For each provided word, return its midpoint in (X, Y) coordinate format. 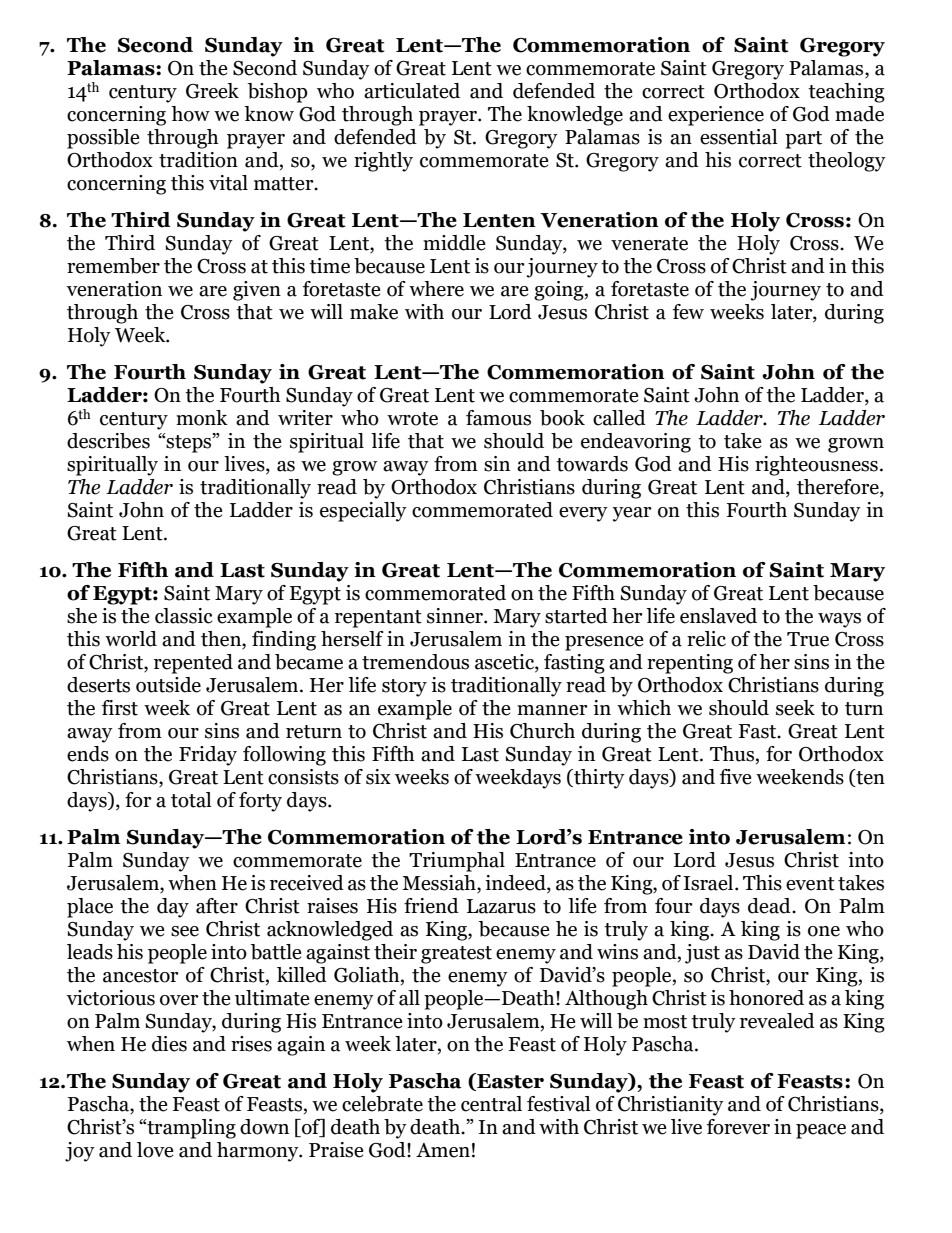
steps (189, 443)
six (378, 777)
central (491, 1104)
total (191, 800)
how (190, 114)
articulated (412, 91)
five (736, 777)
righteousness (816, 466)
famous (498, 418)
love (155, 1150)
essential (739, 137)
